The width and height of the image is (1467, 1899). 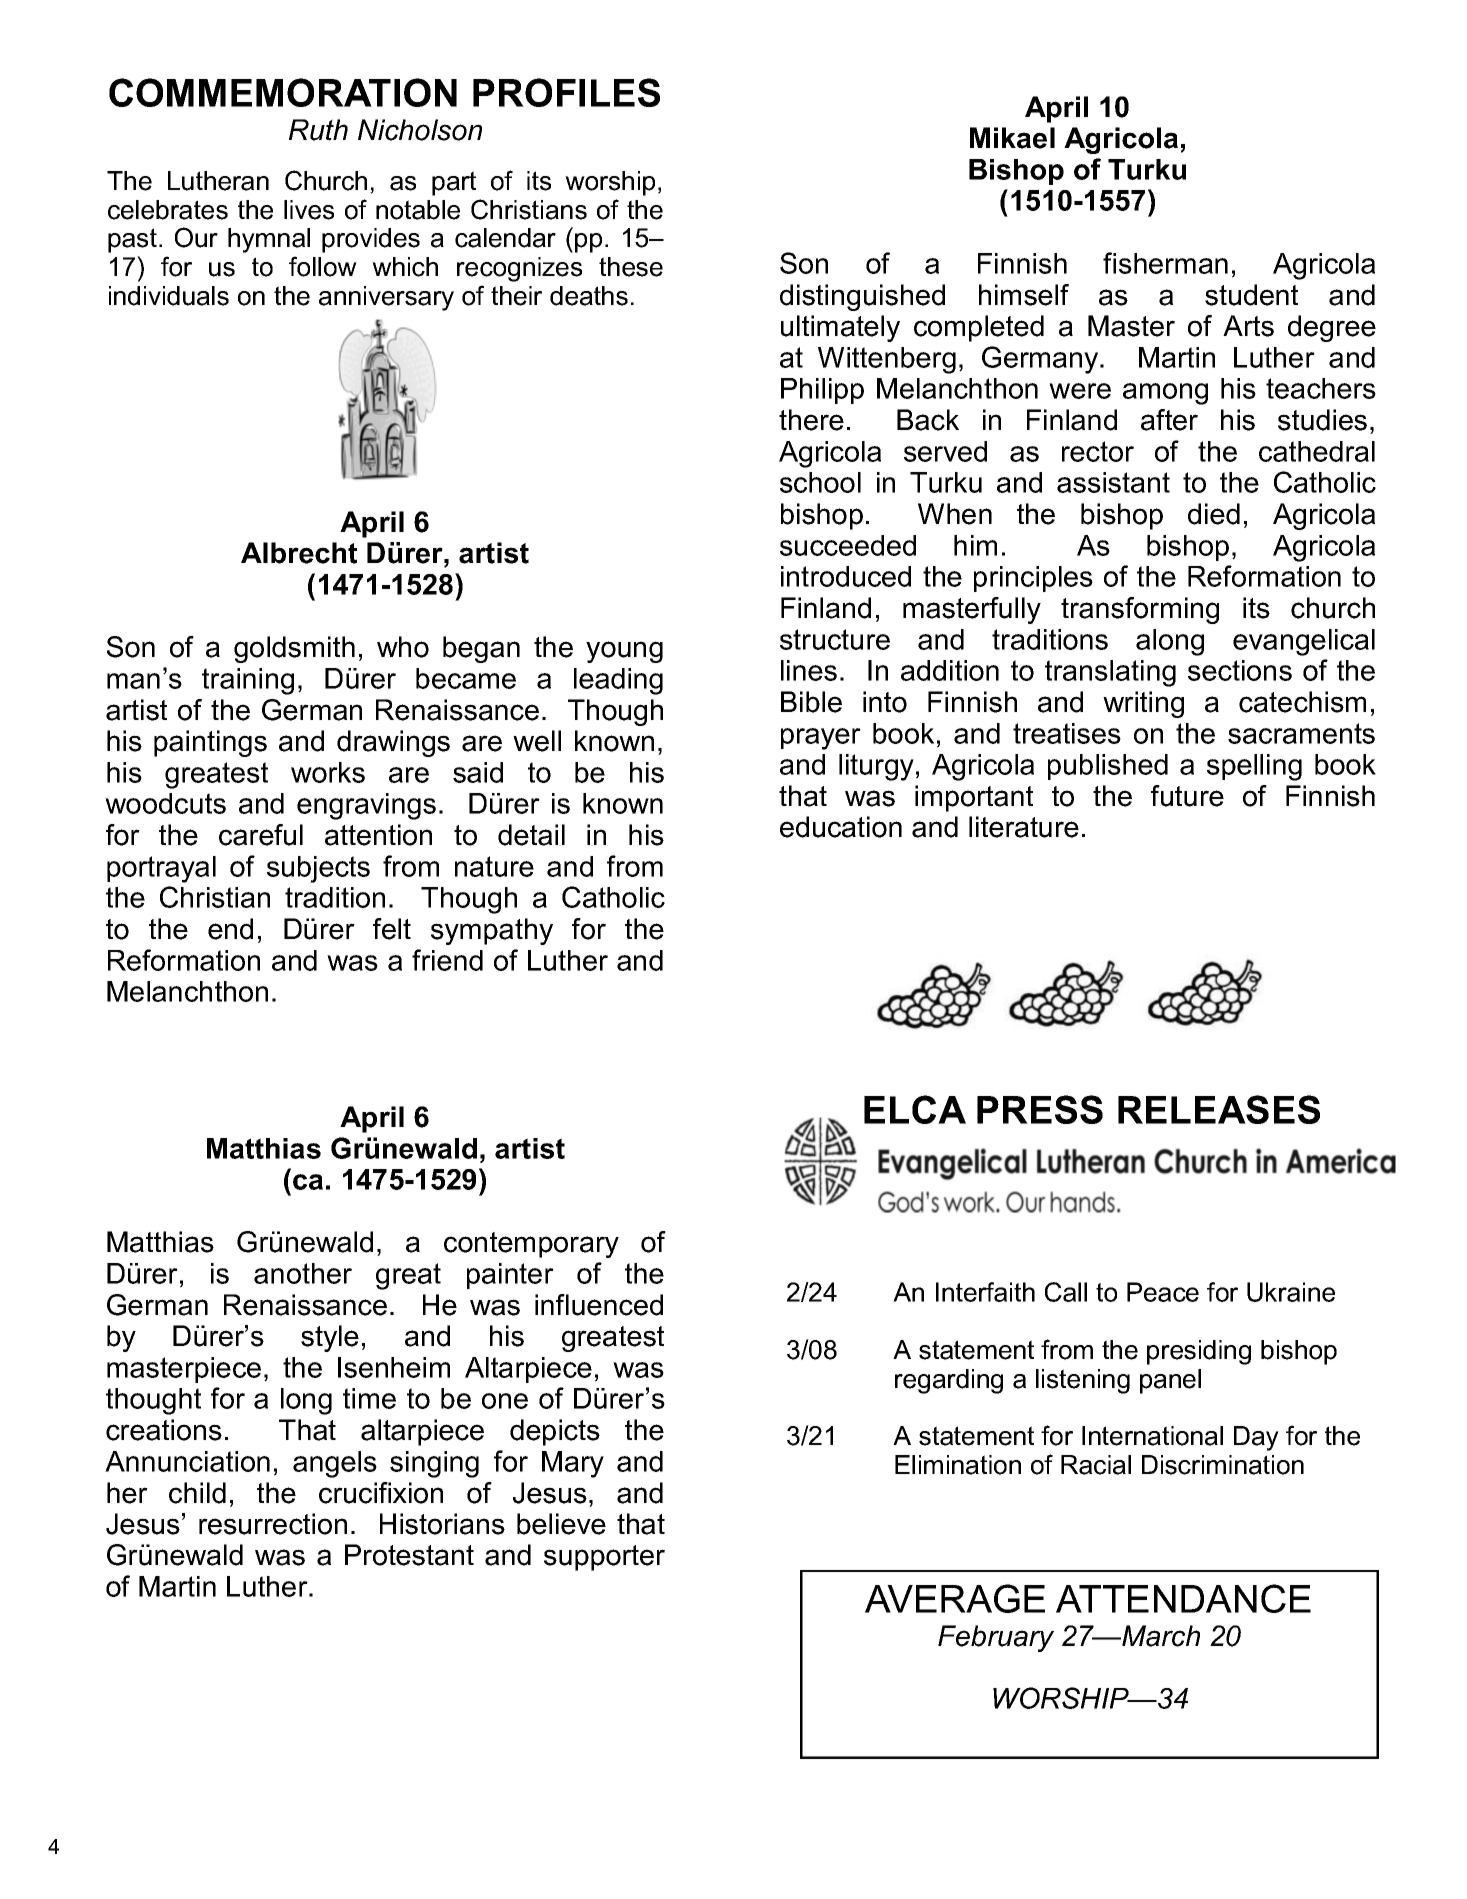 What do you see at coordinates (566, 92) in the image?
I see `PROFILES` at bounding box center [566, 92].
